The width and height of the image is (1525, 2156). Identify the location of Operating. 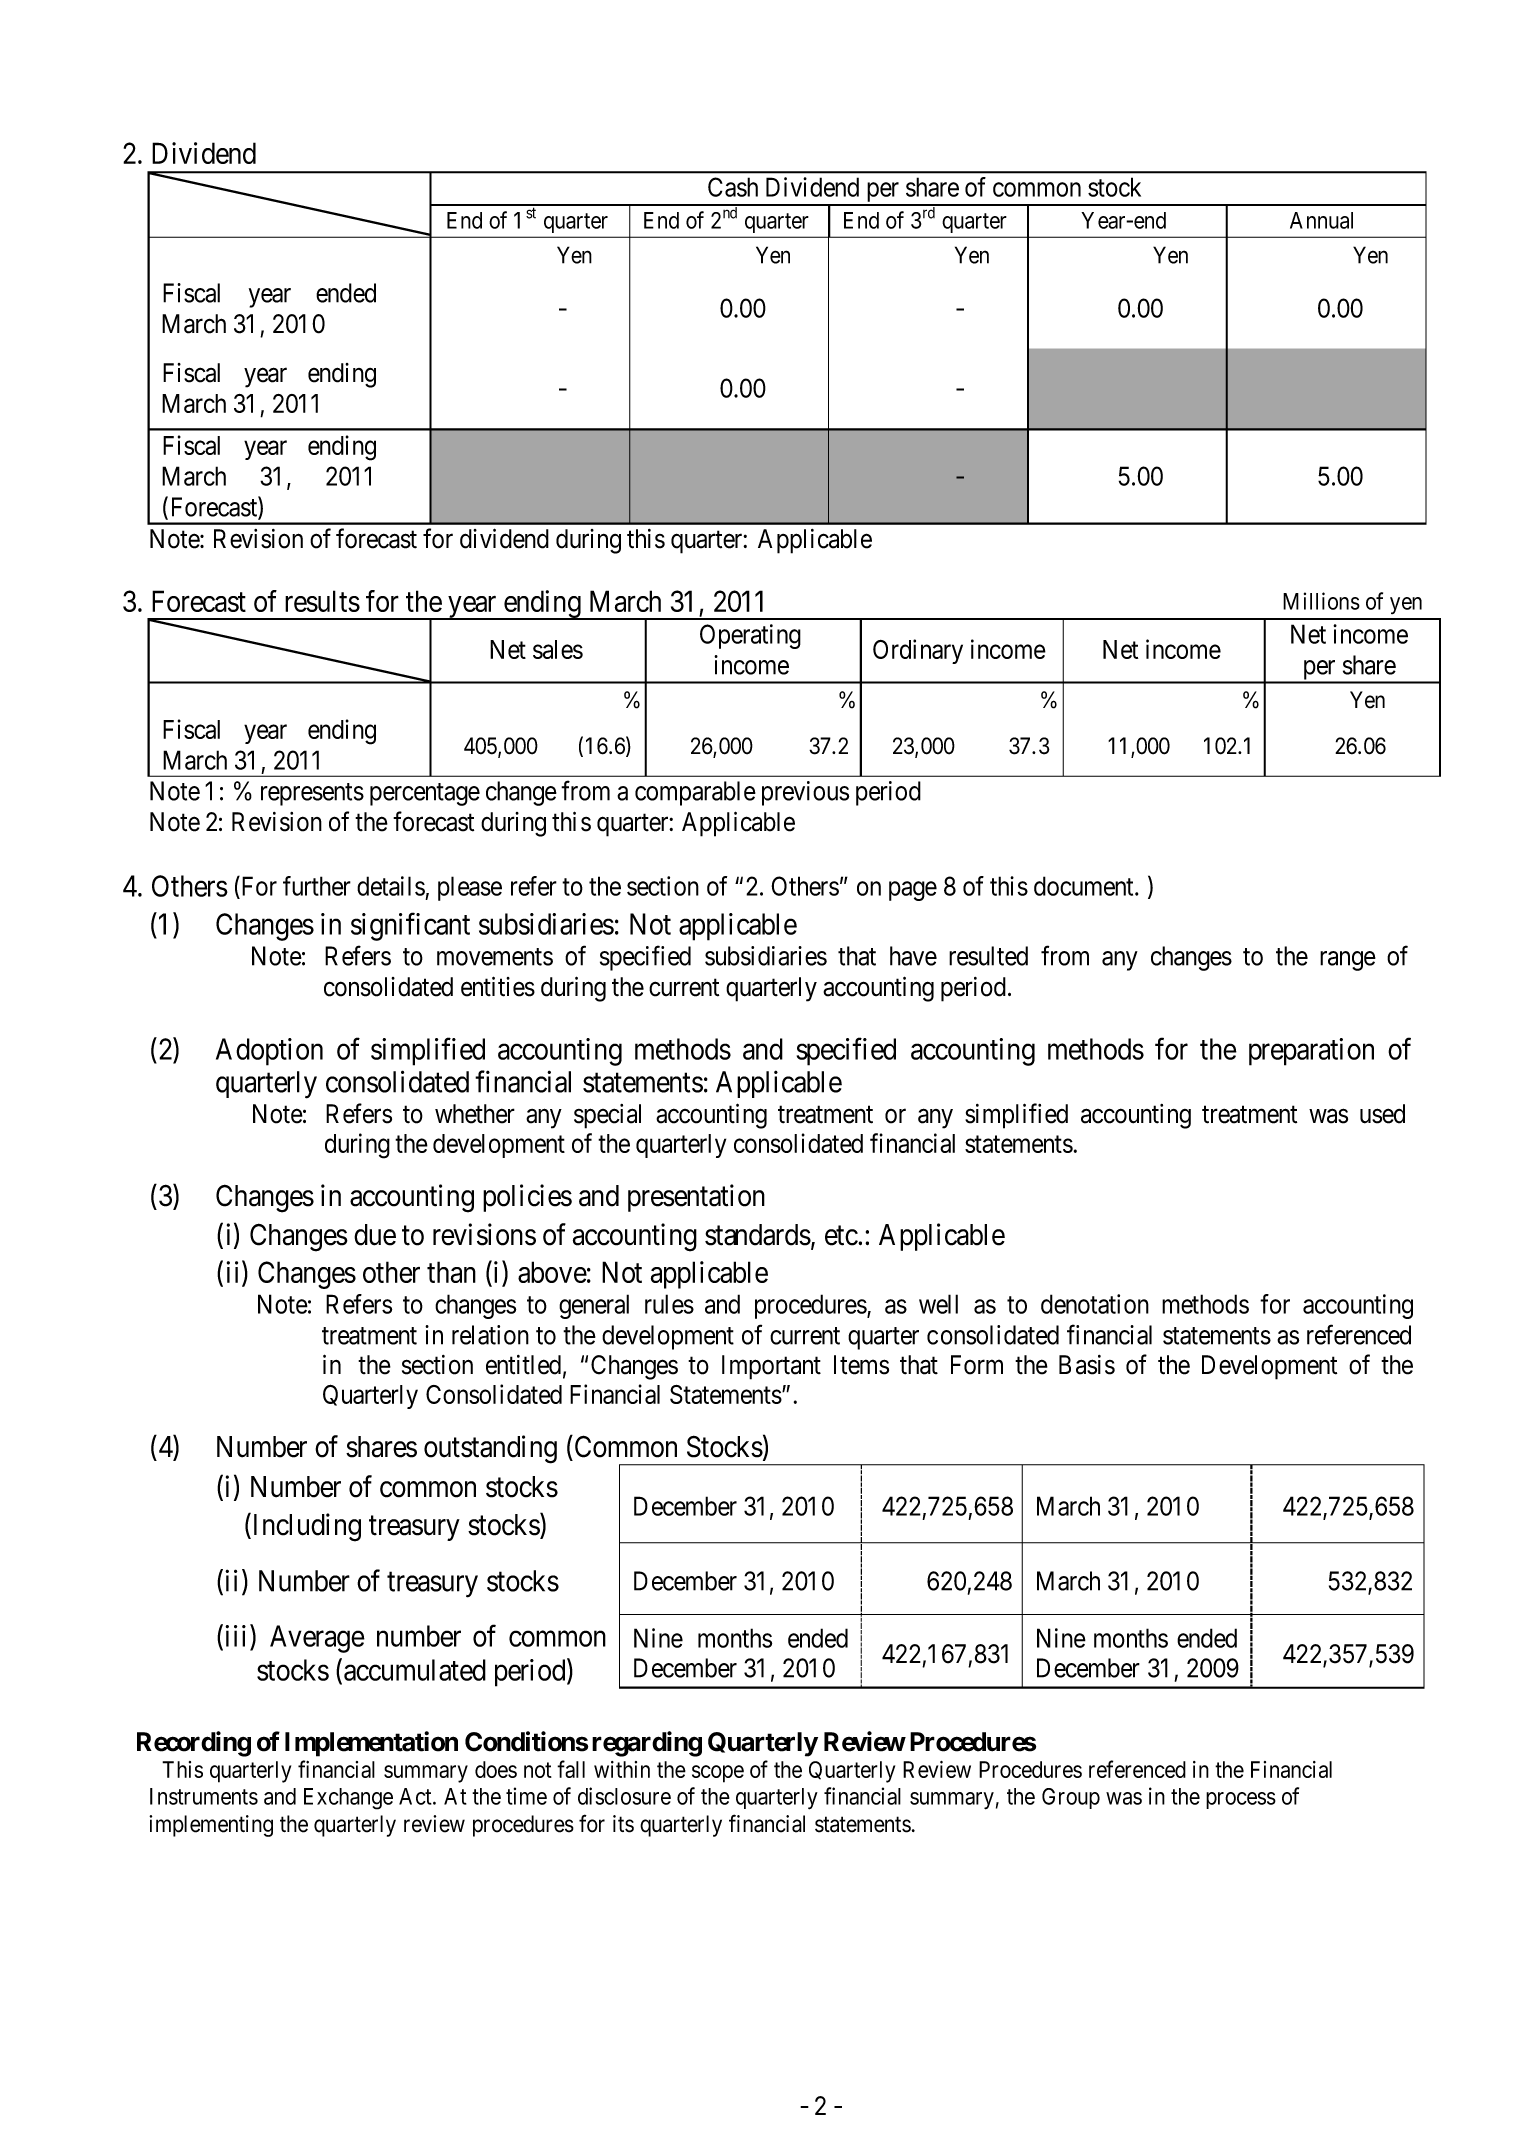
(750, 636).
